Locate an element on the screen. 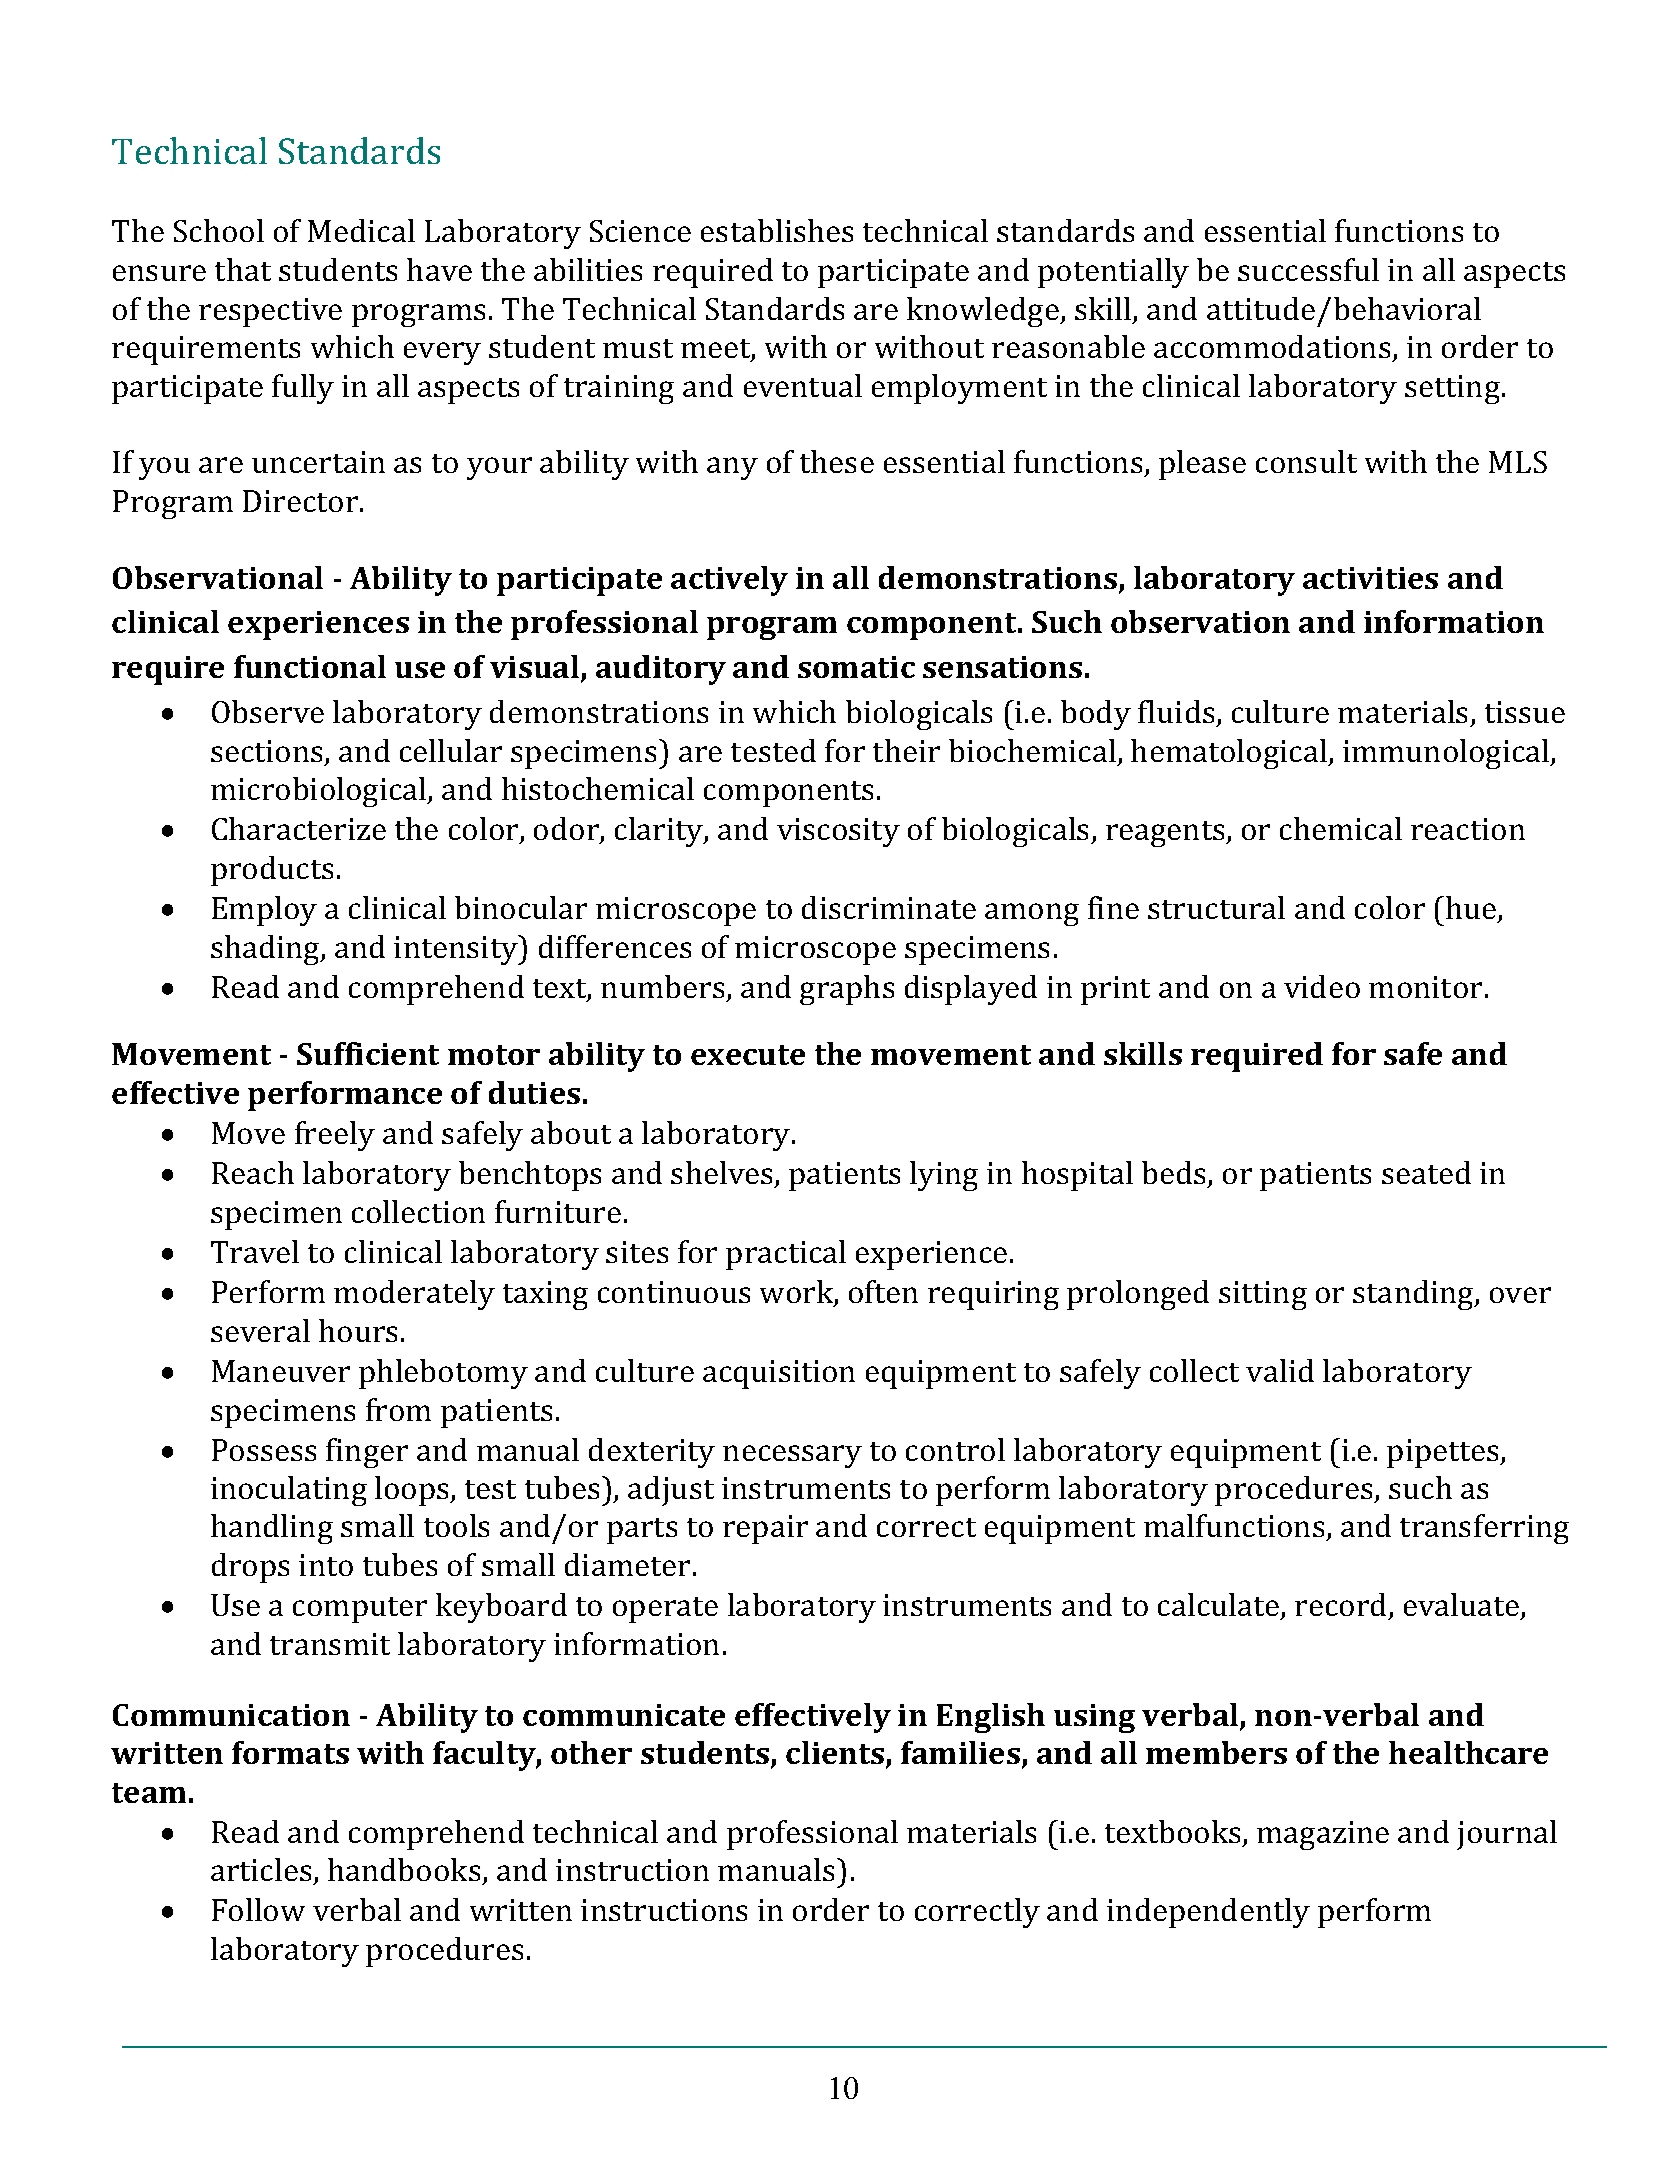 This screenshot has width=1674, height=2166. seated is located at coordinates (1426, 1172).
